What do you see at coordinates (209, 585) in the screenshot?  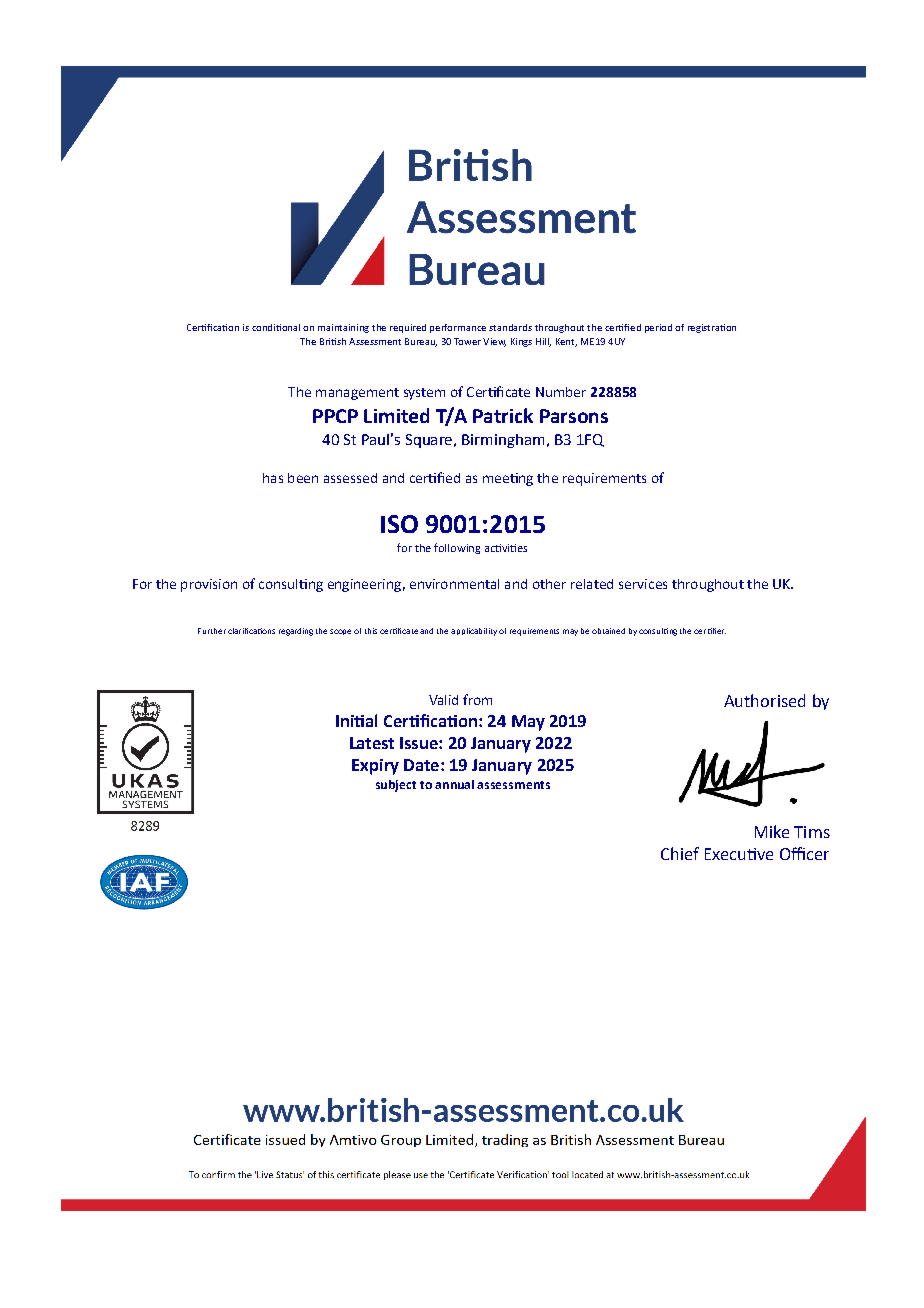 I see `provision` at bounding box center [209, 585].
